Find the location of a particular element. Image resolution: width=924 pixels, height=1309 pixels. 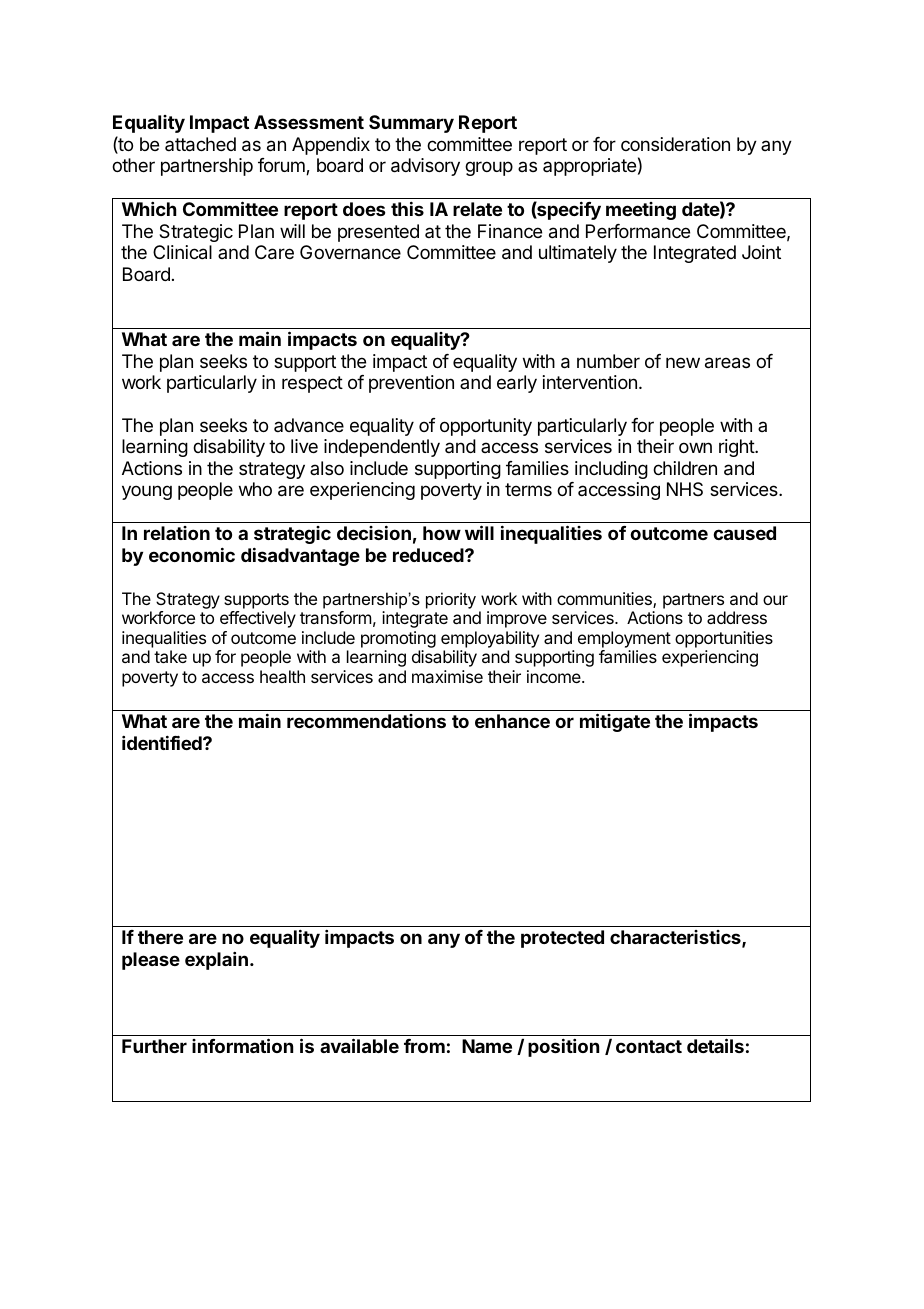

address is located at coordinates (737, 617).
